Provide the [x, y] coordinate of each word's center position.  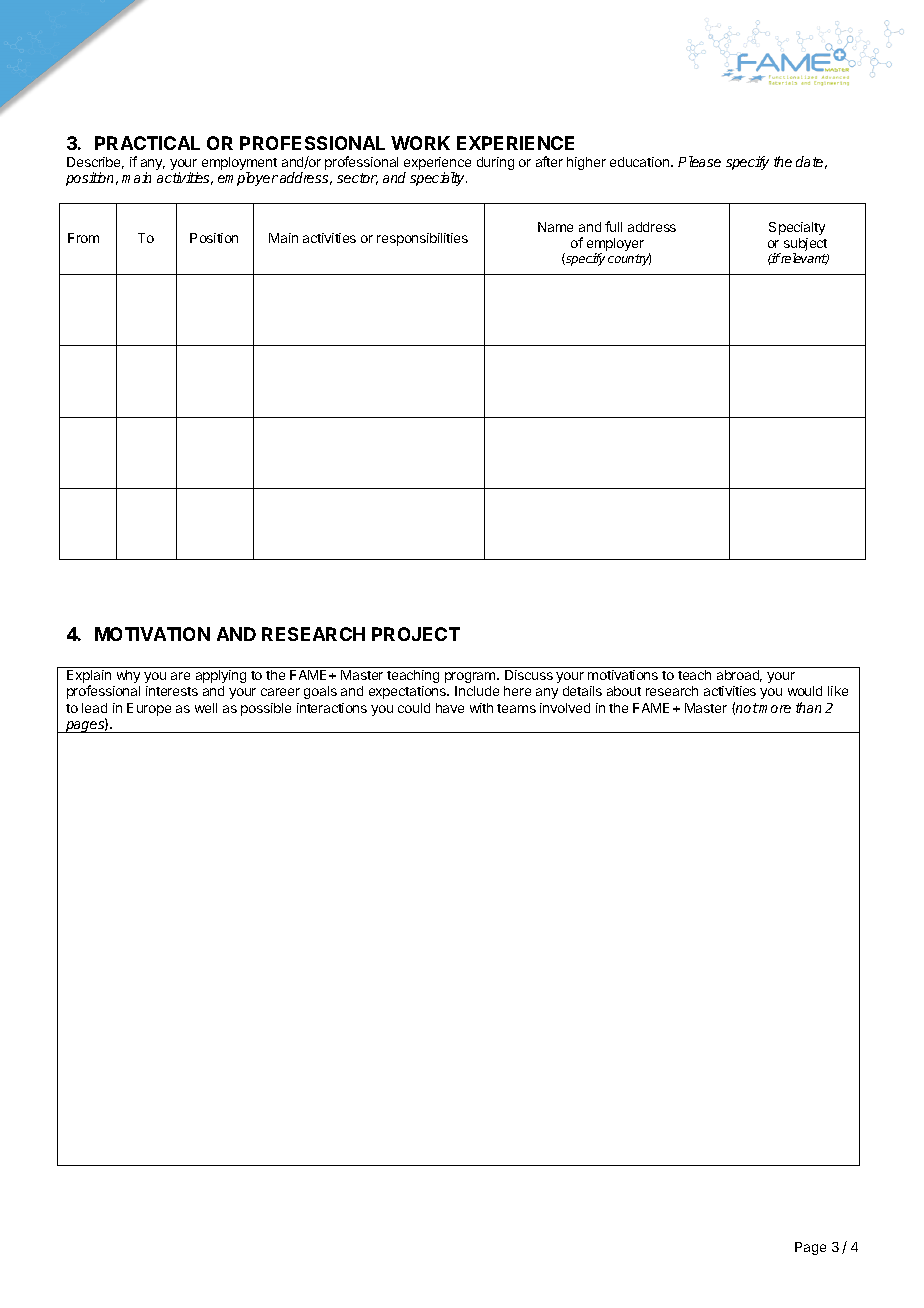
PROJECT [416, 634]
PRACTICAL [147, 143]
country [629, 259]
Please [699, 161]
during [495, 163]
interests [172, 691]
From [83, 238]
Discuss [529, 675]
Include [477, 691]
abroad [739, 676]
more [774, 709]
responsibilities [422, 239]
